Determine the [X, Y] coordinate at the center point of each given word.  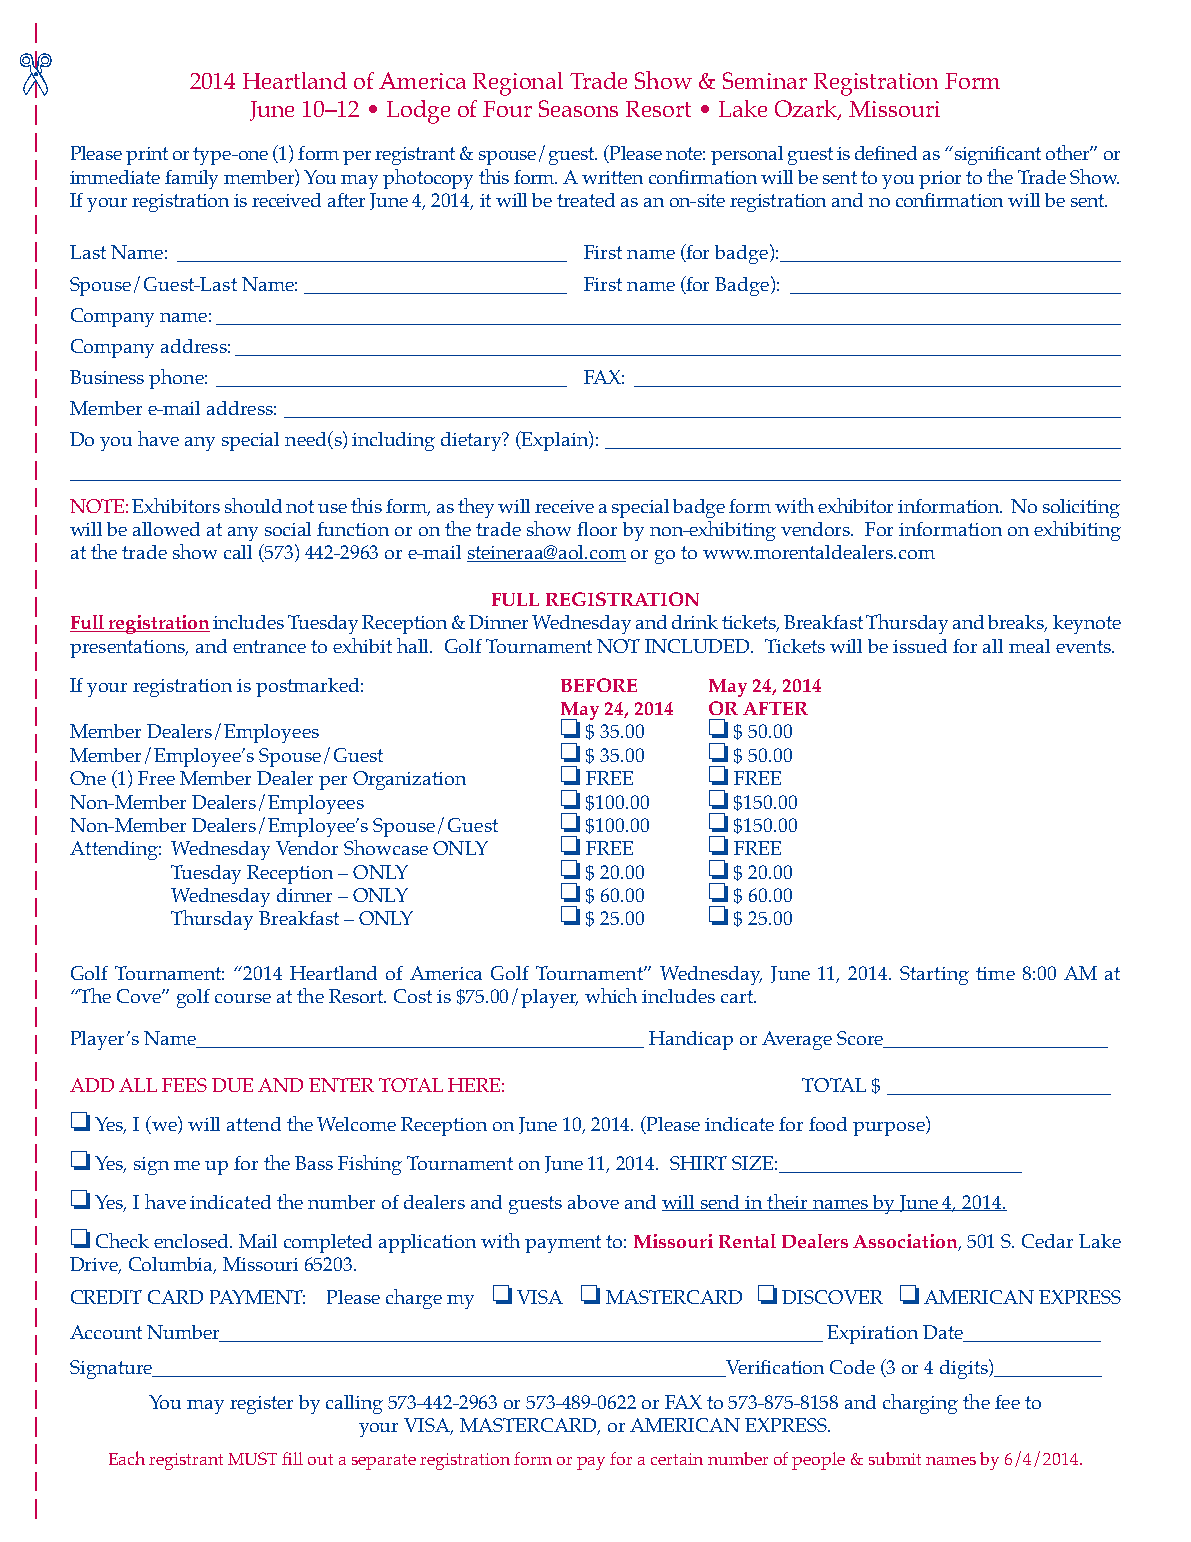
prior [940, 180]
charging [920, 1404]
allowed [166, 529]
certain [677, 1459]
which [611, 995]
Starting [934, 975]
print [147, 156]
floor [597, 529]
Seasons [578, 108]
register [261, 1405]
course [243, 998]
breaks [1017, 623]
